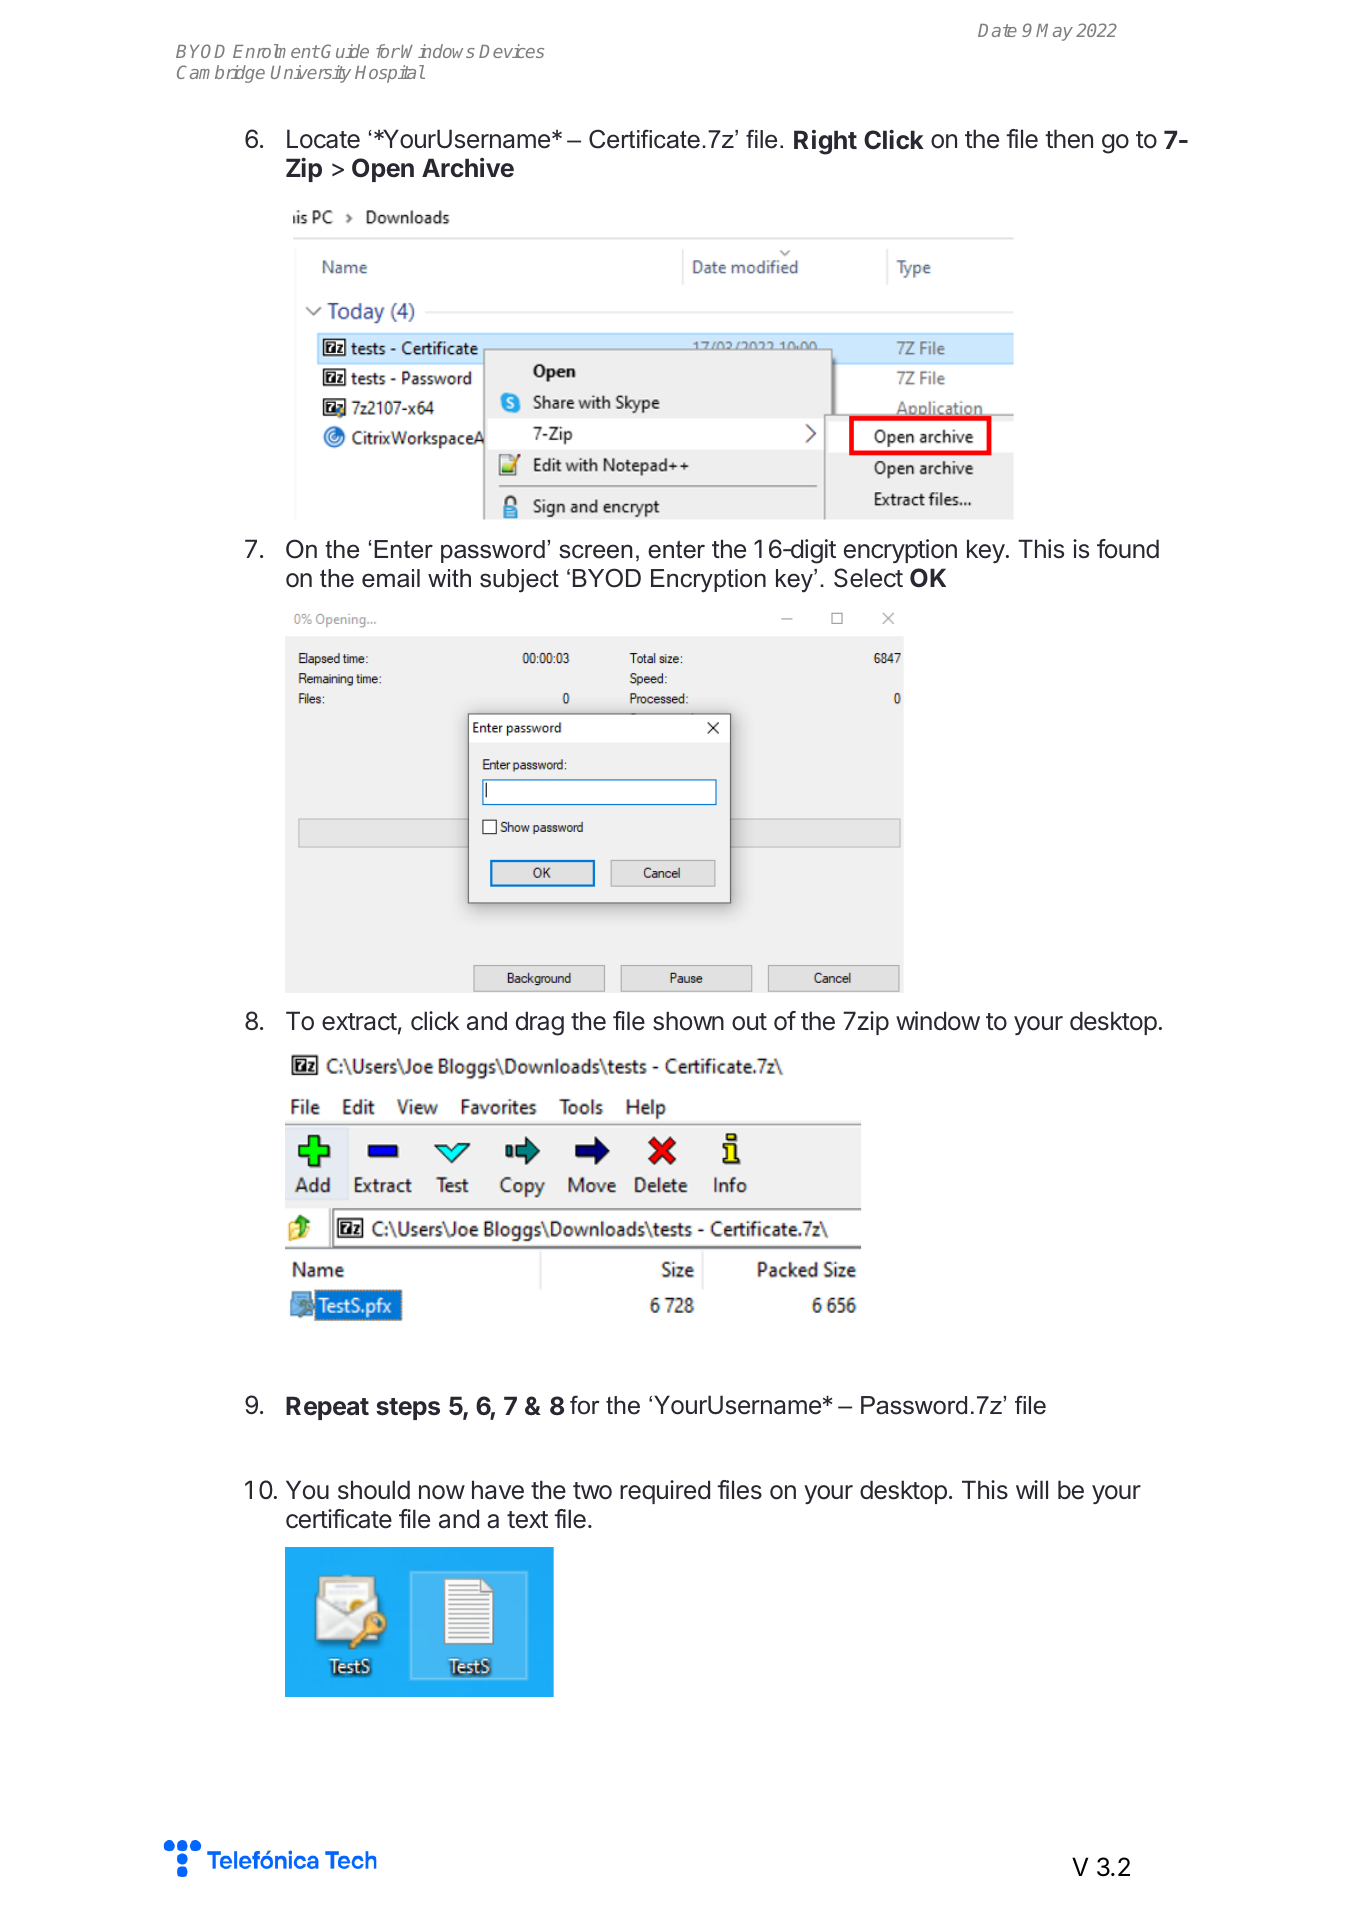 This document has width=1353, height=1914. What do you see at coordinates (391, 578) in the document?
I see `email` at bounding box center [391, 578].
